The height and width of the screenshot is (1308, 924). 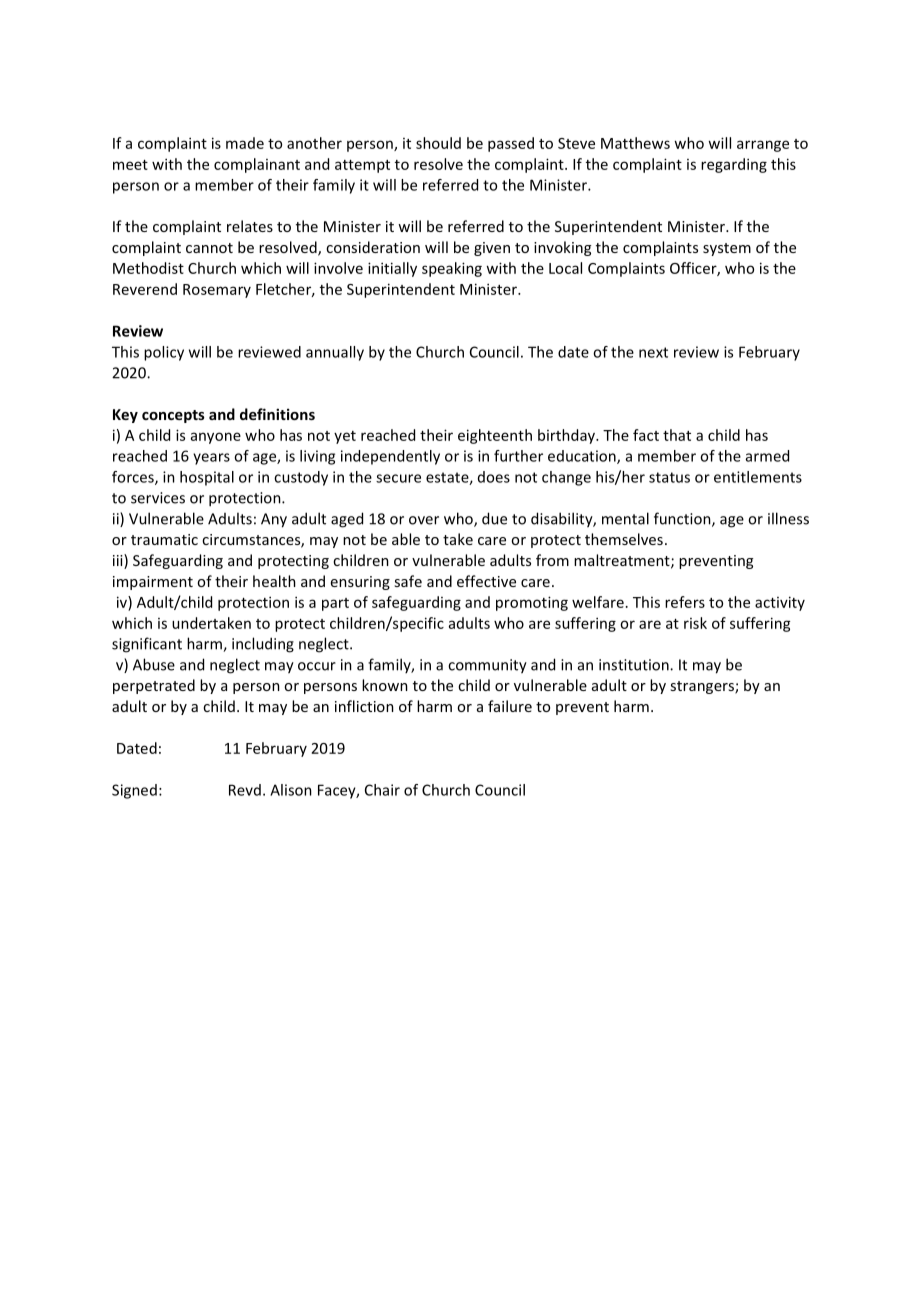 What do you see at coordinates (257, 165) in the screenshot?
I see `complainant` at bounding box center [257, 165].
